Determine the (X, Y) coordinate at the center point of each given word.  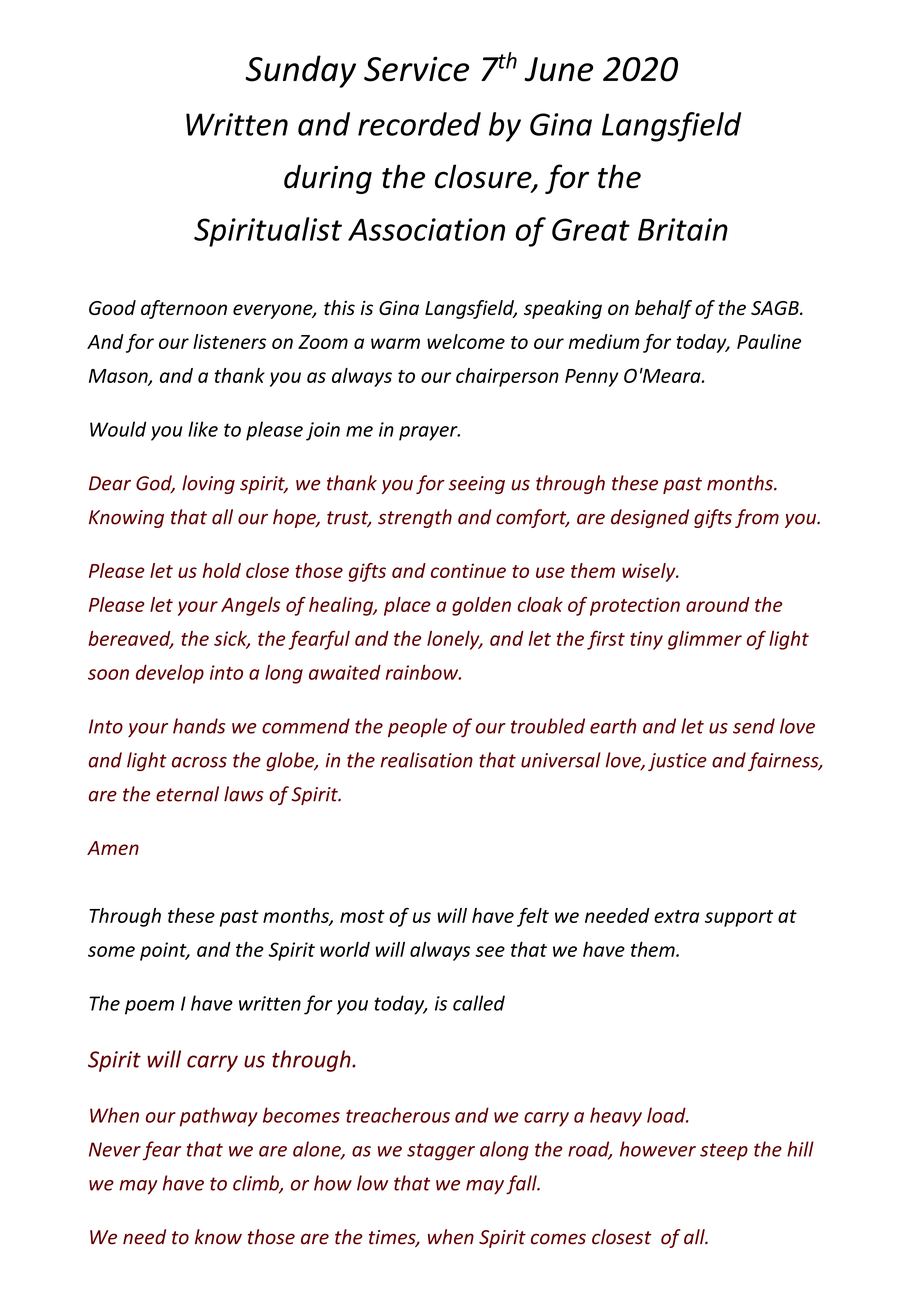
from (757, 518)
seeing (477, 485)
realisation (426, 760)
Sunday (300, 71)
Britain (683, 229)
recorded (419, 124)
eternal (187, 794)
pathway (219, 1117)
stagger (441, 1152)
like (203, 429)
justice (677, 762)
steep (724, 1152)
